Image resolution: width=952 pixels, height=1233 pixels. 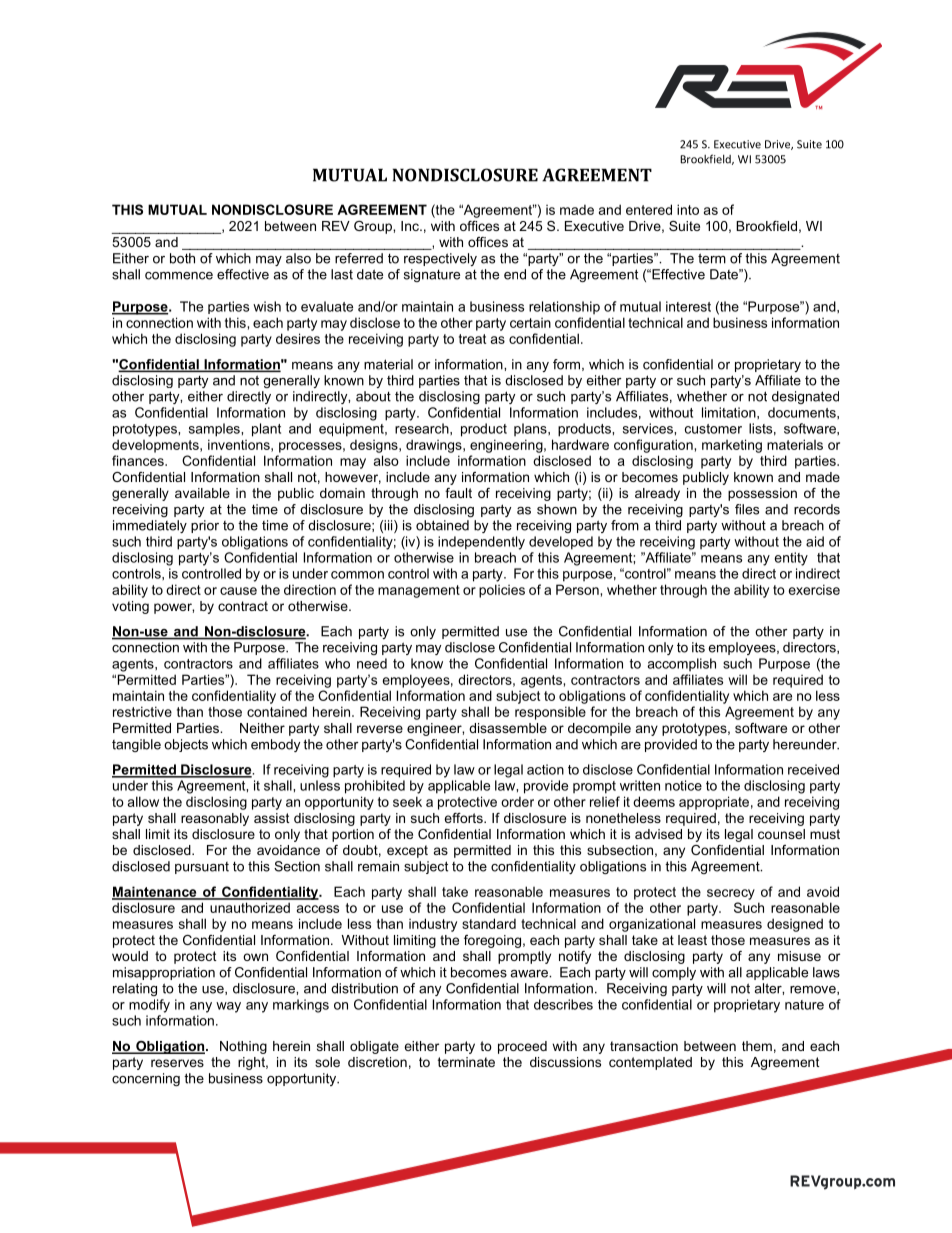 I want to click on pursuant, so click(x=202, y=868).
